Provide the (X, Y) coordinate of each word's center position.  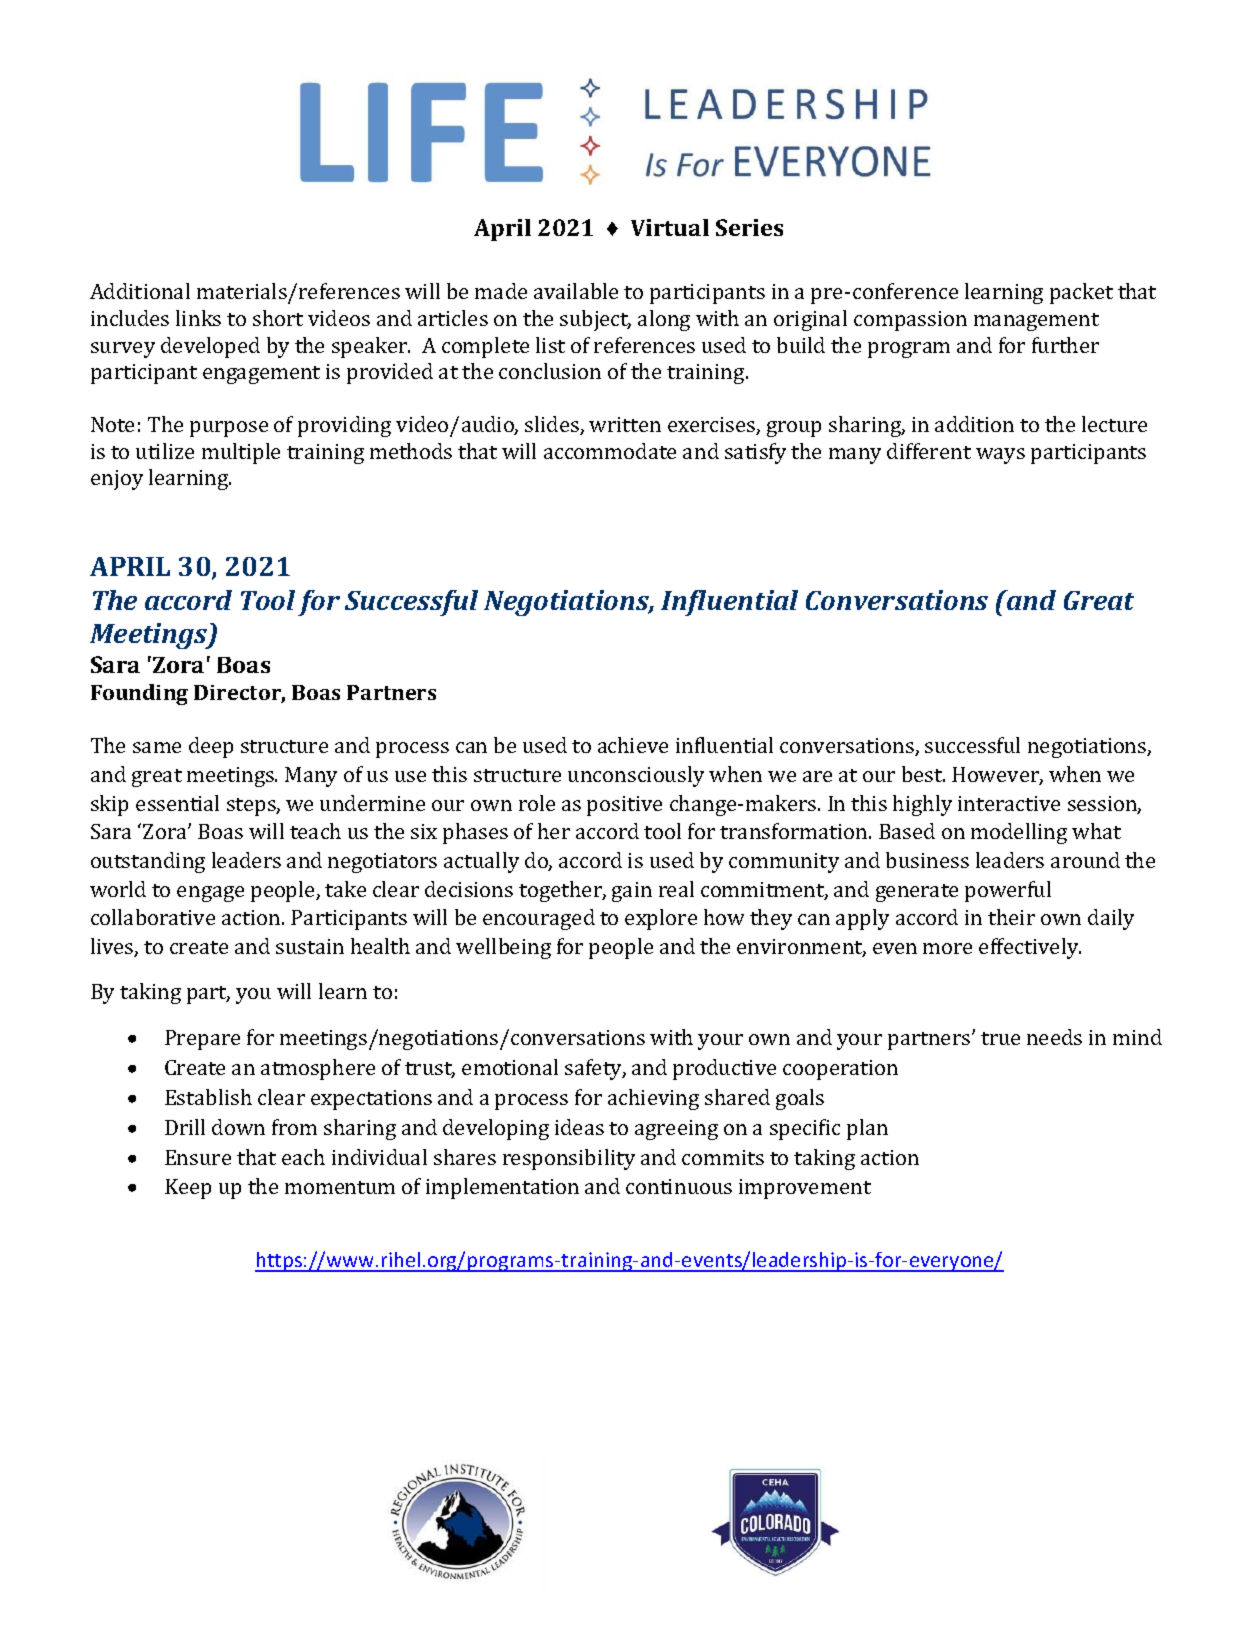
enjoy (117, 480)
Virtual (670, 227)
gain (632, 892)
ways (1000, 456)
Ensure (198, 1157)
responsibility (569, 1159)
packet (1081, 293)
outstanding (148, 862)
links (198, 318)
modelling (1019, 833)
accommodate (610, 451)
